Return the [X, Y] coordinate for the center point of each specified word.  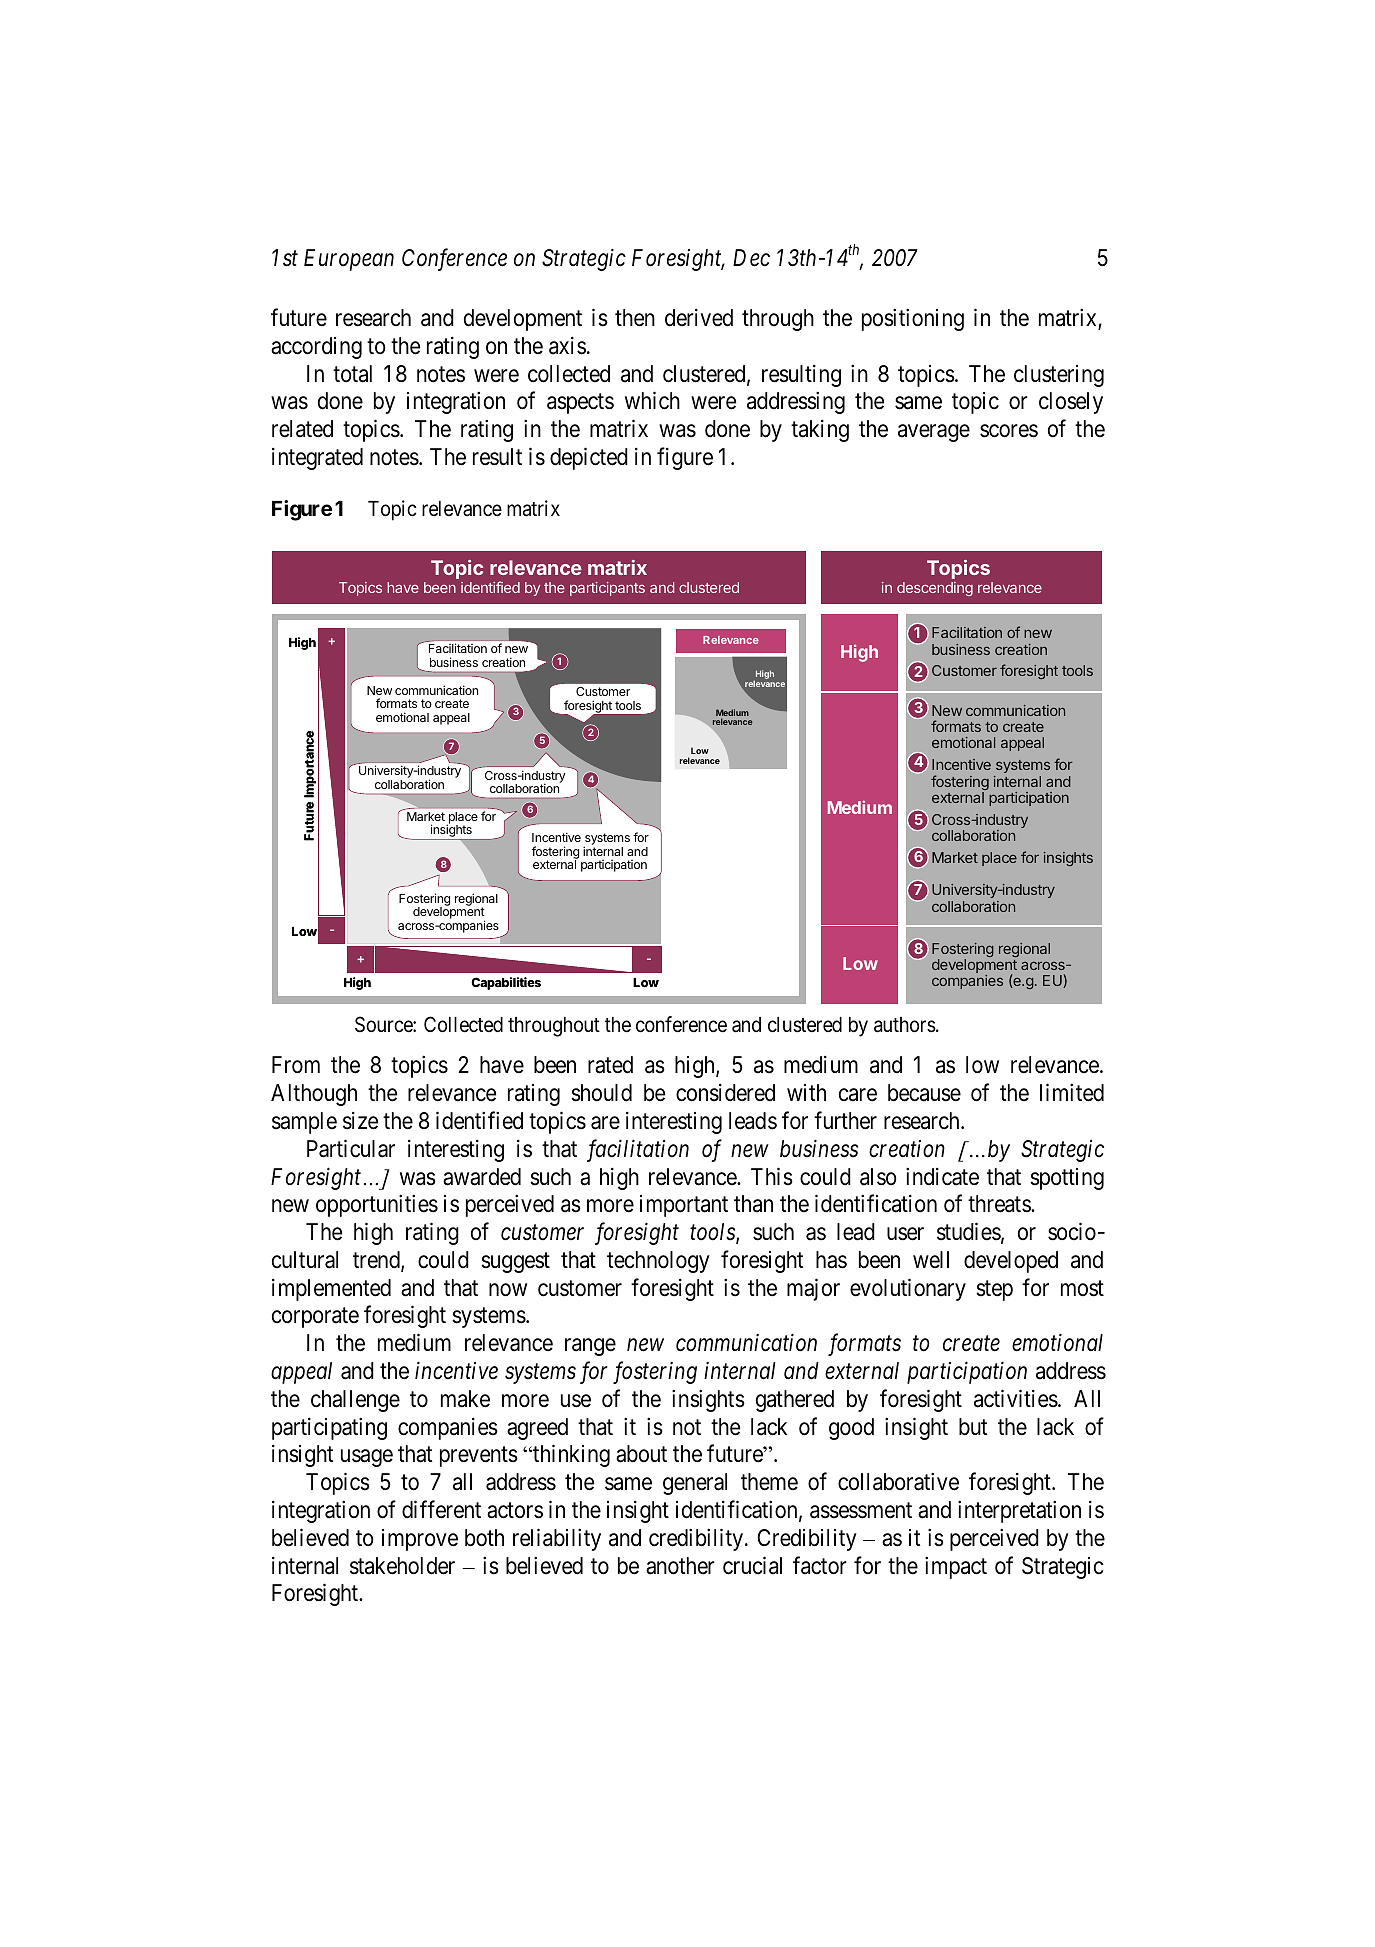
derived [699, 318]
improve [420, 1540]
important [684, 1206]
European [349, 260]
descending [935, 589]
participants [607, 589]
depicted [589, 458]
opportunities [377, 1206]
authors [905, 1025]
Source [384, 1024]
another [680, 1566]
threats [1000, 1204]
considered [725, 1093]
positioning [913, 319]
